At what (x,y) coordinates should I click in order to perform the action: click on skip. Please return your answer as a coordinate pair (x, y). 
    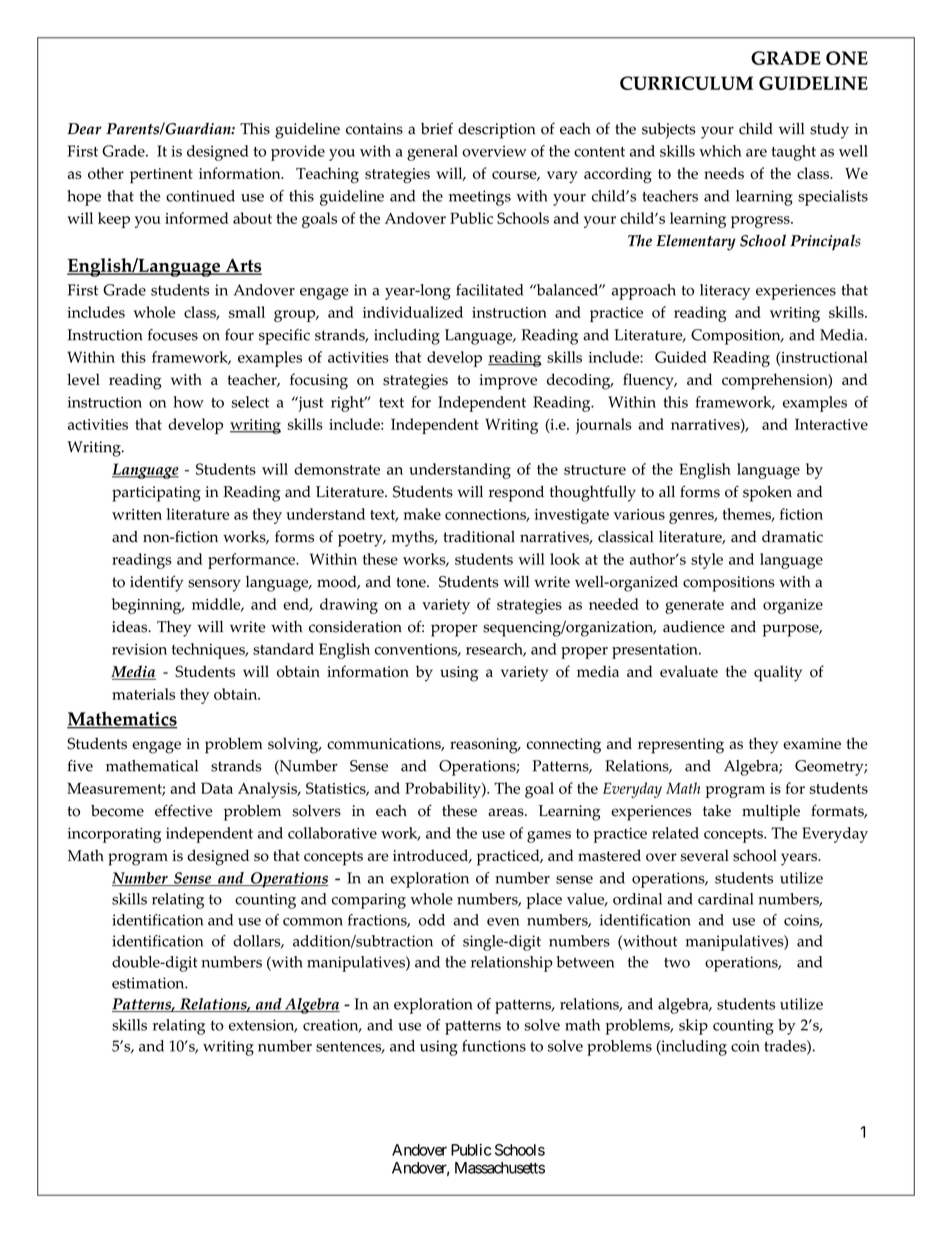
    Looking at the image, I should click on (693, 1027).
